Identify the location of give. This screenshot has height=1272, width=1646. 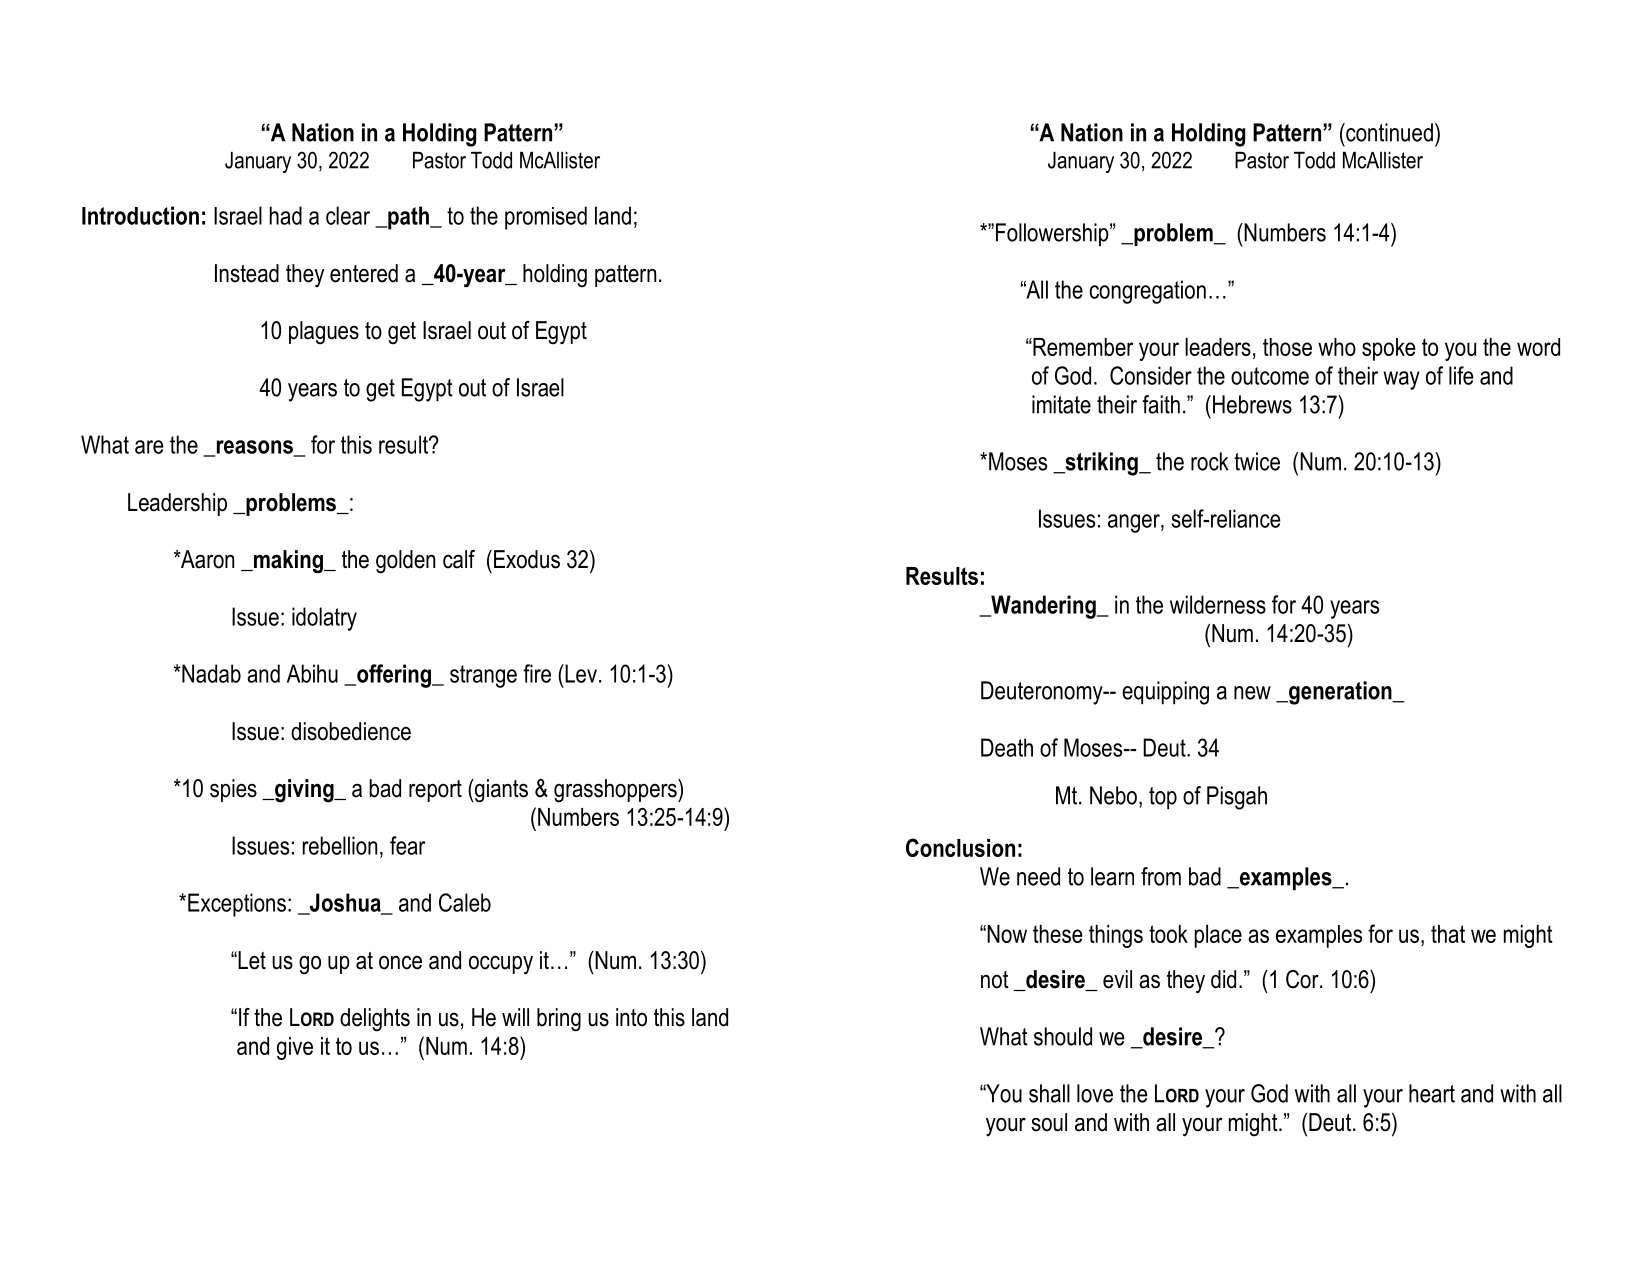
(295, 1048).
